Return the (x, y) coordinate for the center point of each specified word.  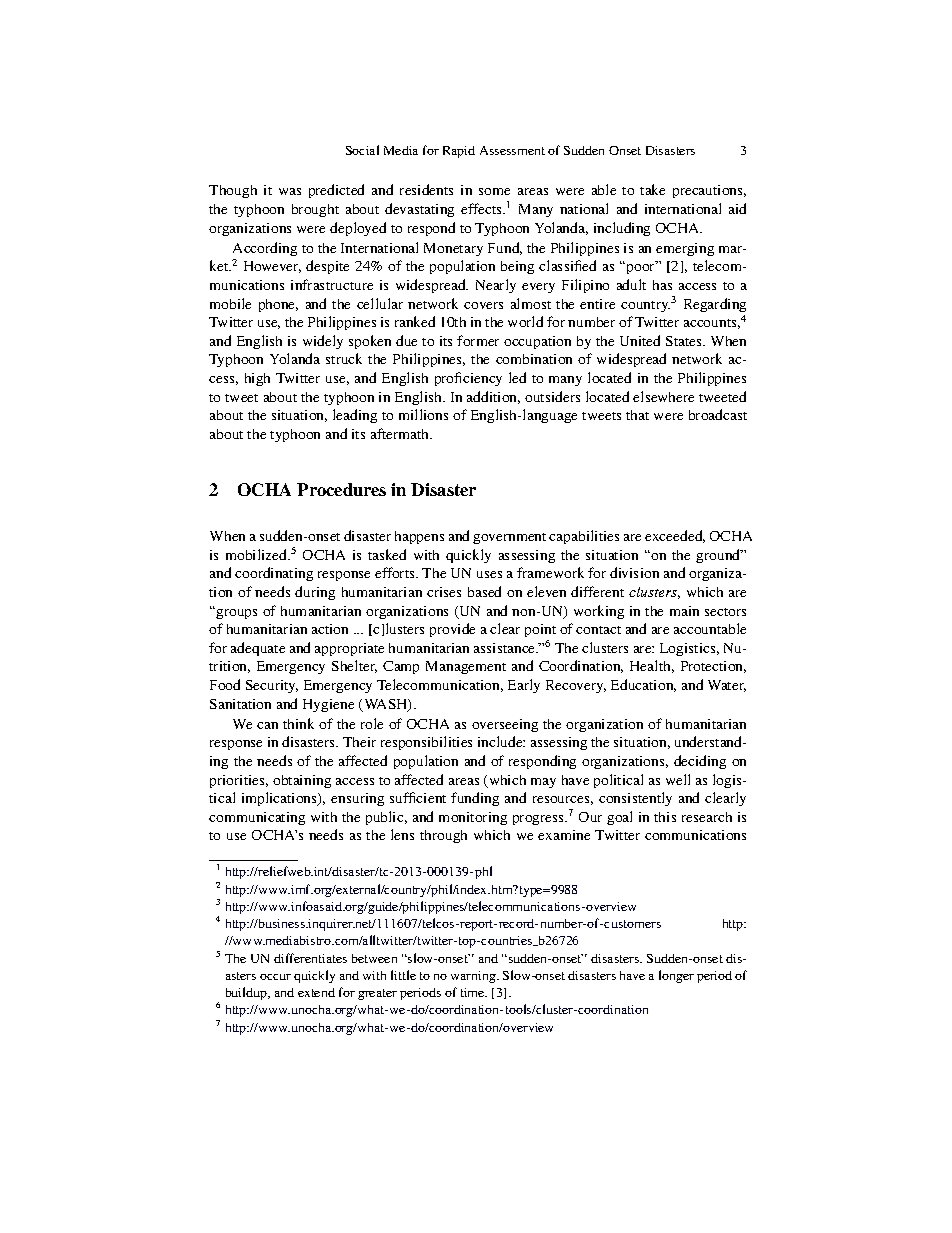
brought (315, 210)
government (509, 538)
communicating (257, 818)
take (652, 189)
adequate (258, 649)
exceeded (675, 536)
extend (316, 992)
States (685, 341)
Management (466, 667)
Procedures (341, 489)
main (684, 611)
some (494, 191)
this (665, 817)
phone (278, 305)
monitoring (473, 818)
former (478, 340)
